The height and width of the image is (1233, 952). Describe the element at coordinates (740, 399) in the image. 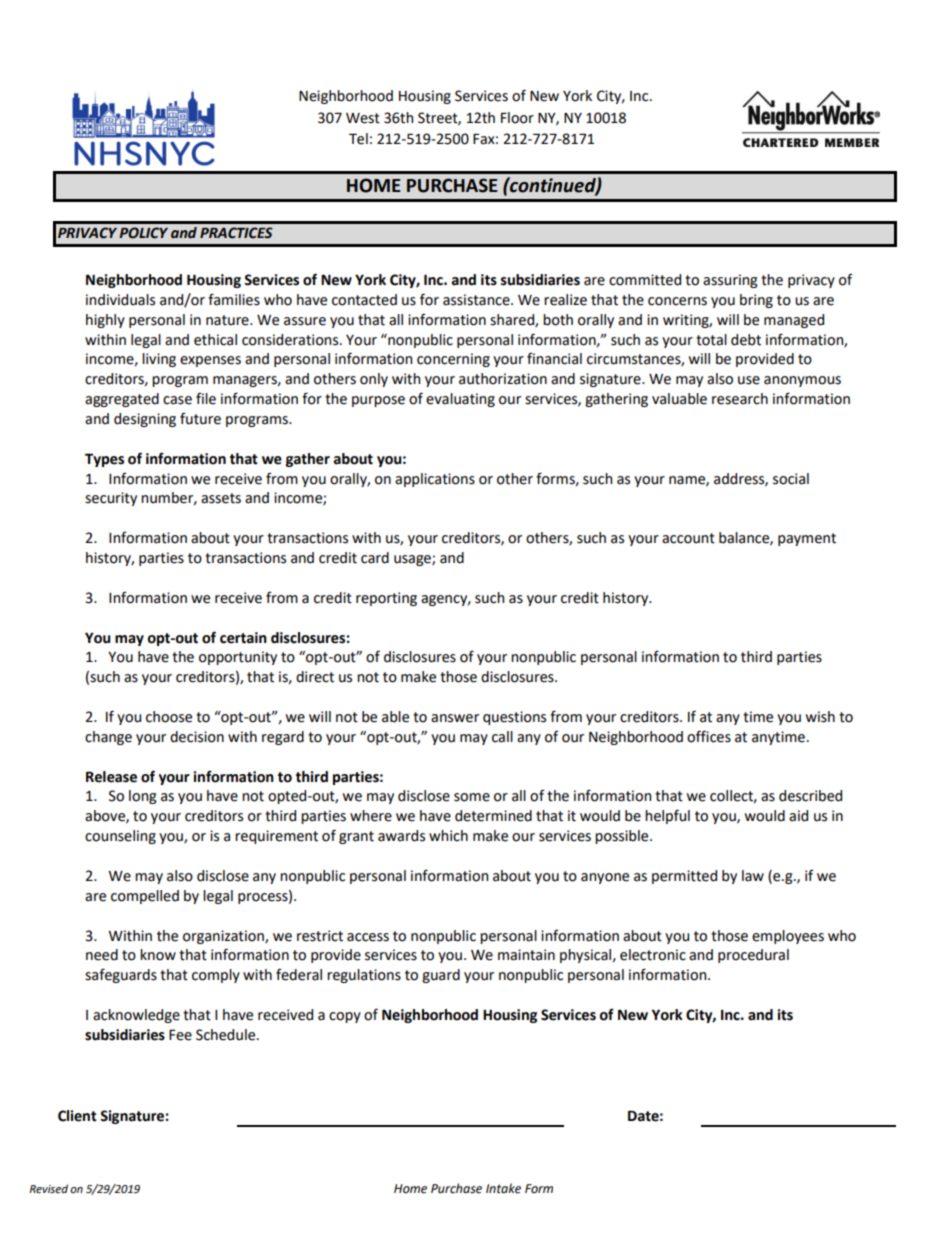

I see `research` at that location.
